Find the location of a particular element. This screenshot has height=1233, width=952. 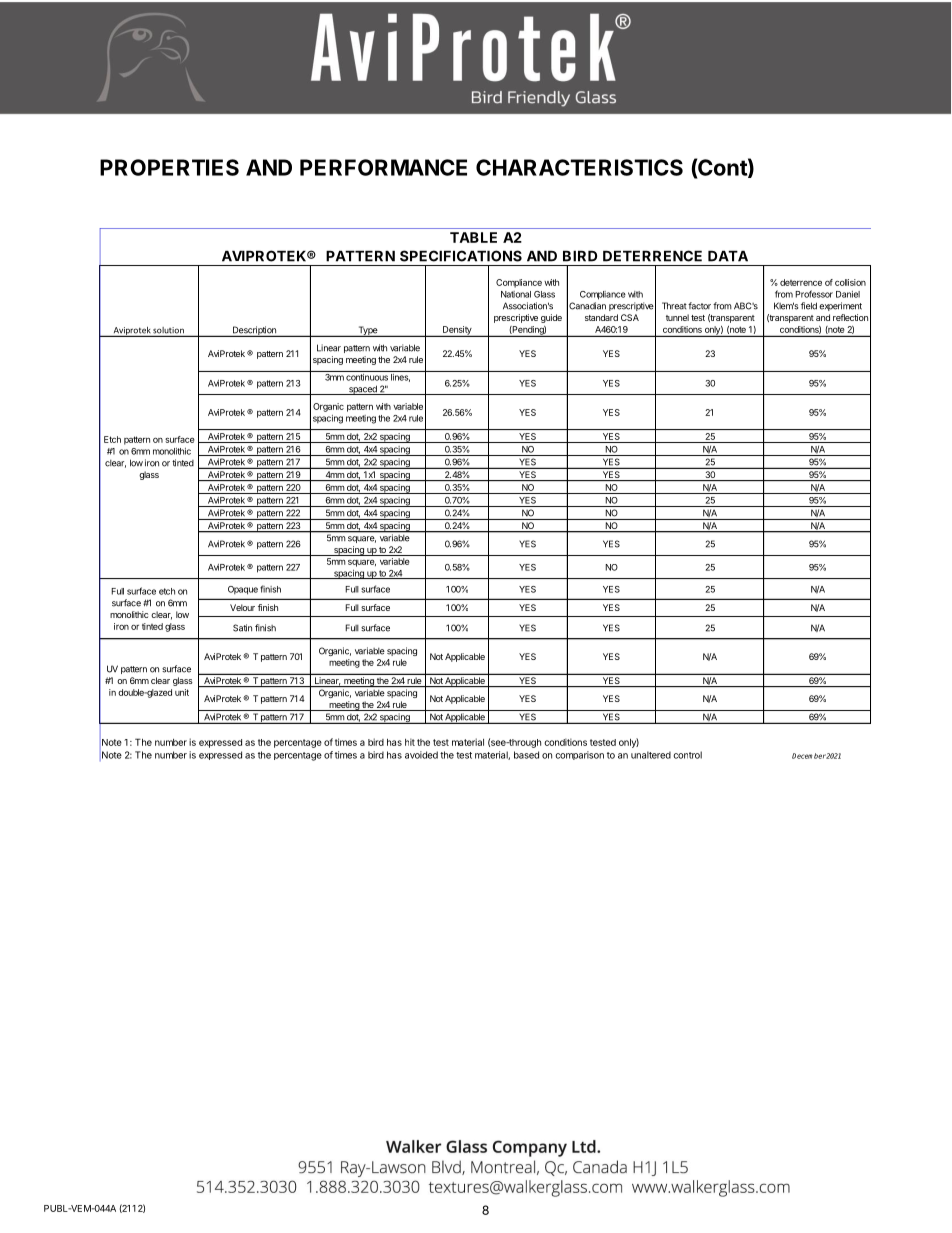

unaltered is located at coordinates (651, 755).
